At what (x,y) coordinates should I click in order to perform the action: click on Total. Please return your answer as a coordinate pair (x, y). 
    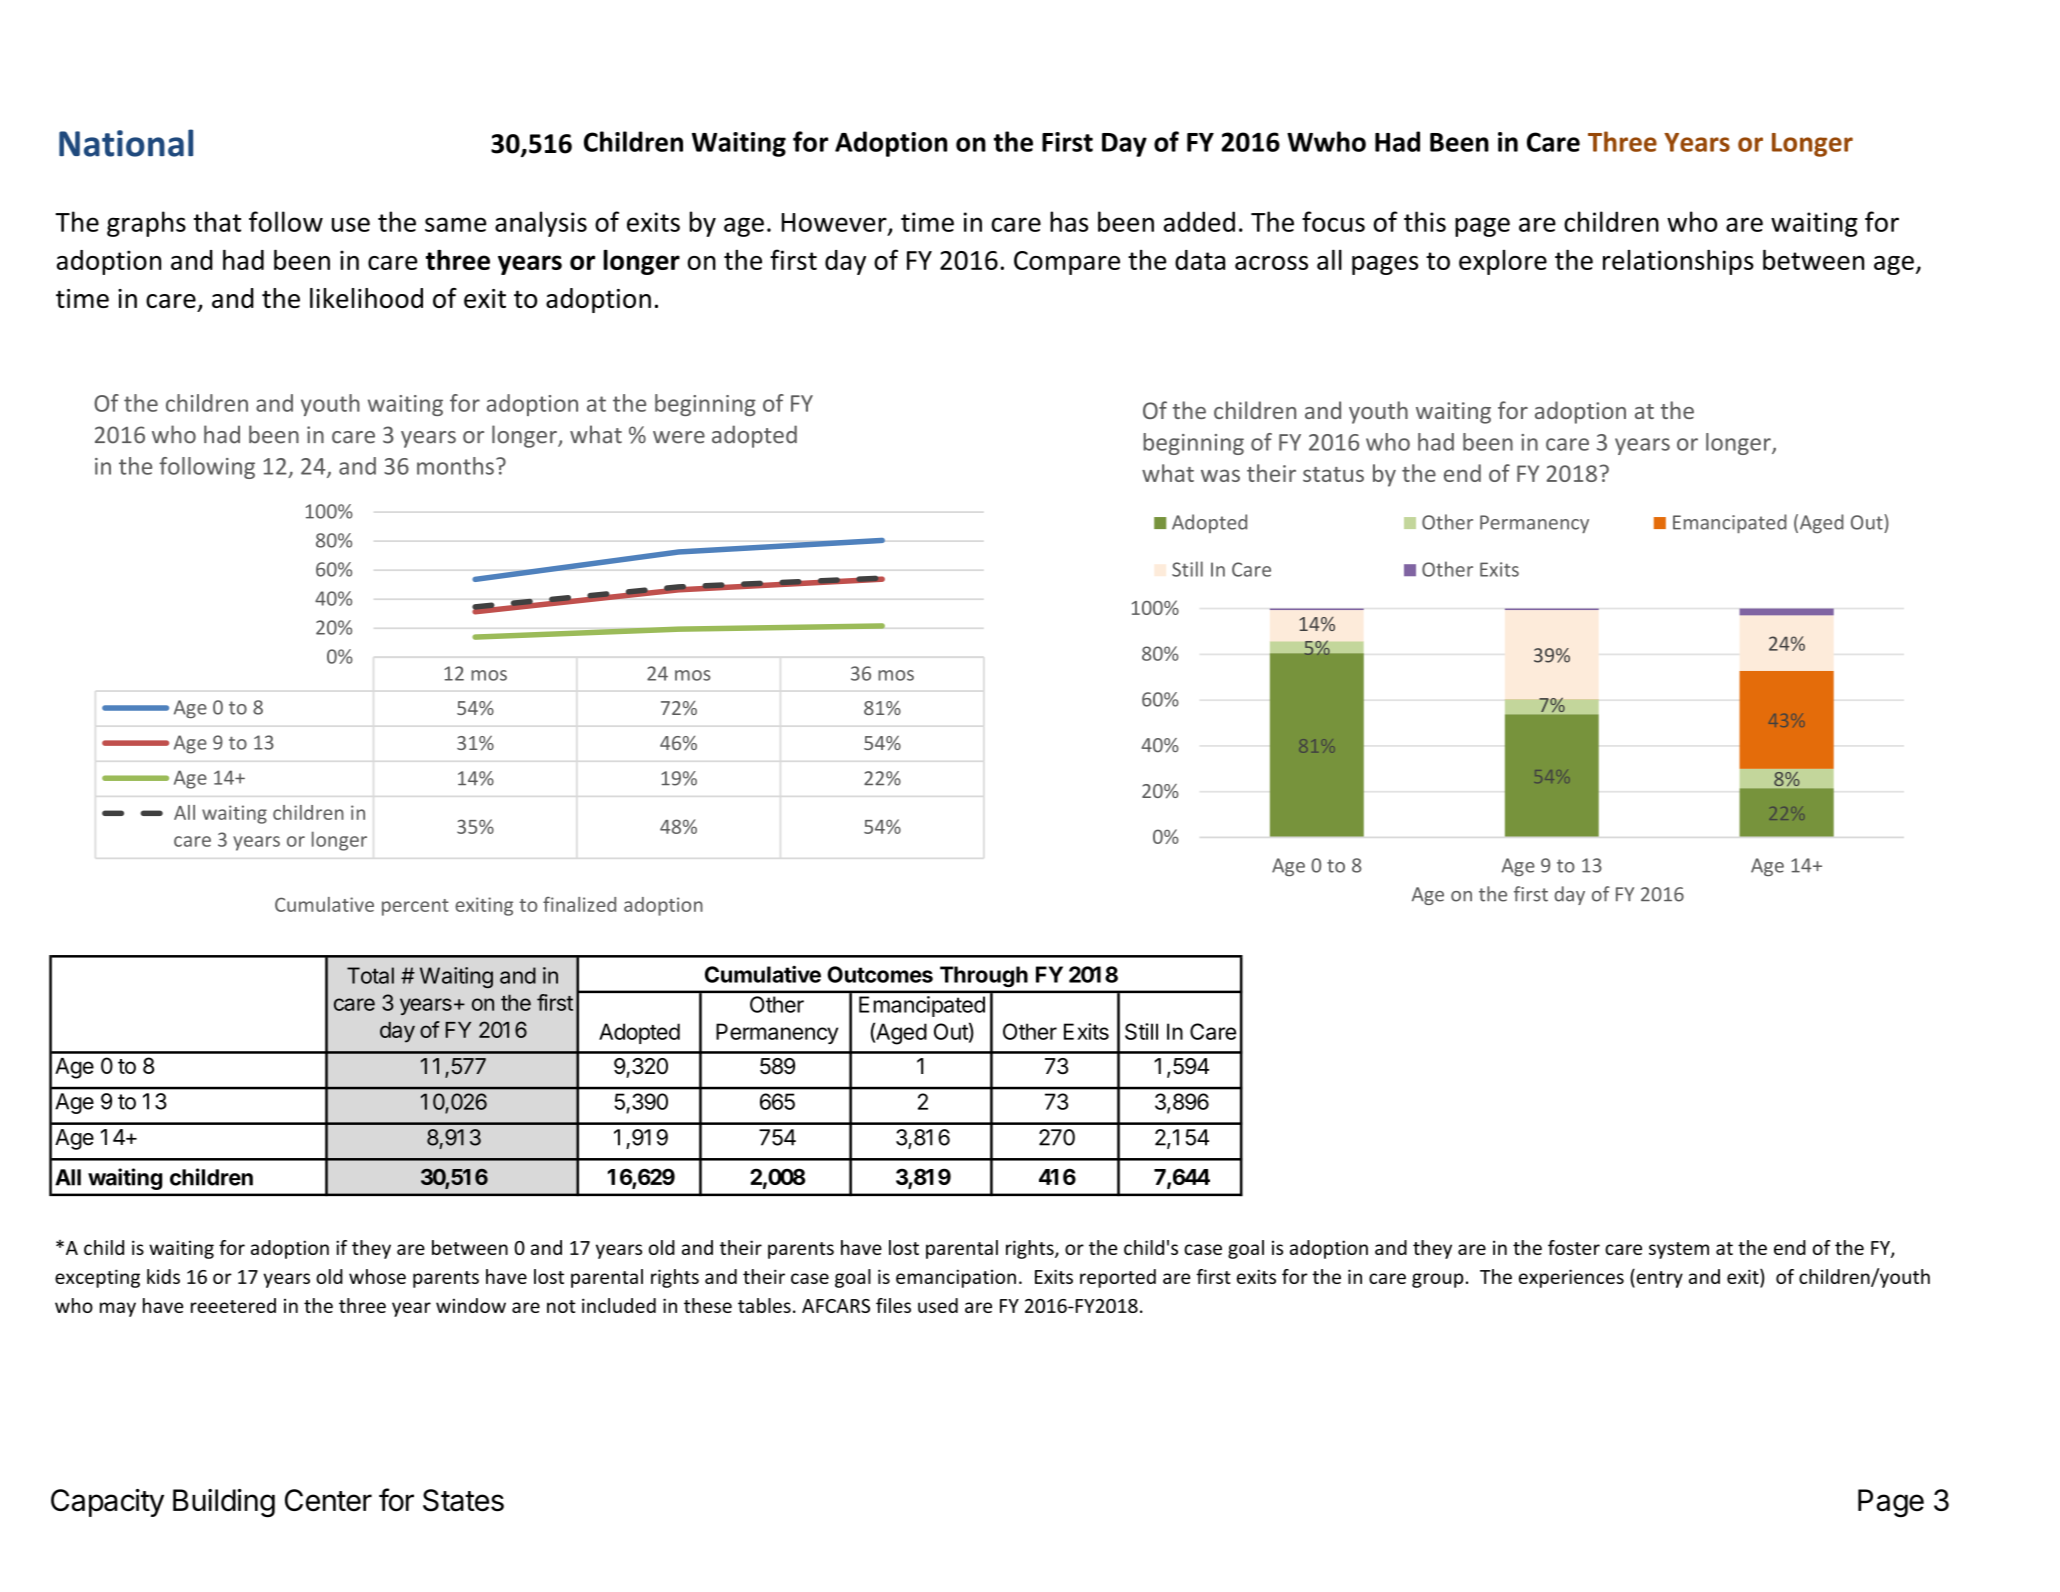
    Looking at the image, I should click on (370, 975).
